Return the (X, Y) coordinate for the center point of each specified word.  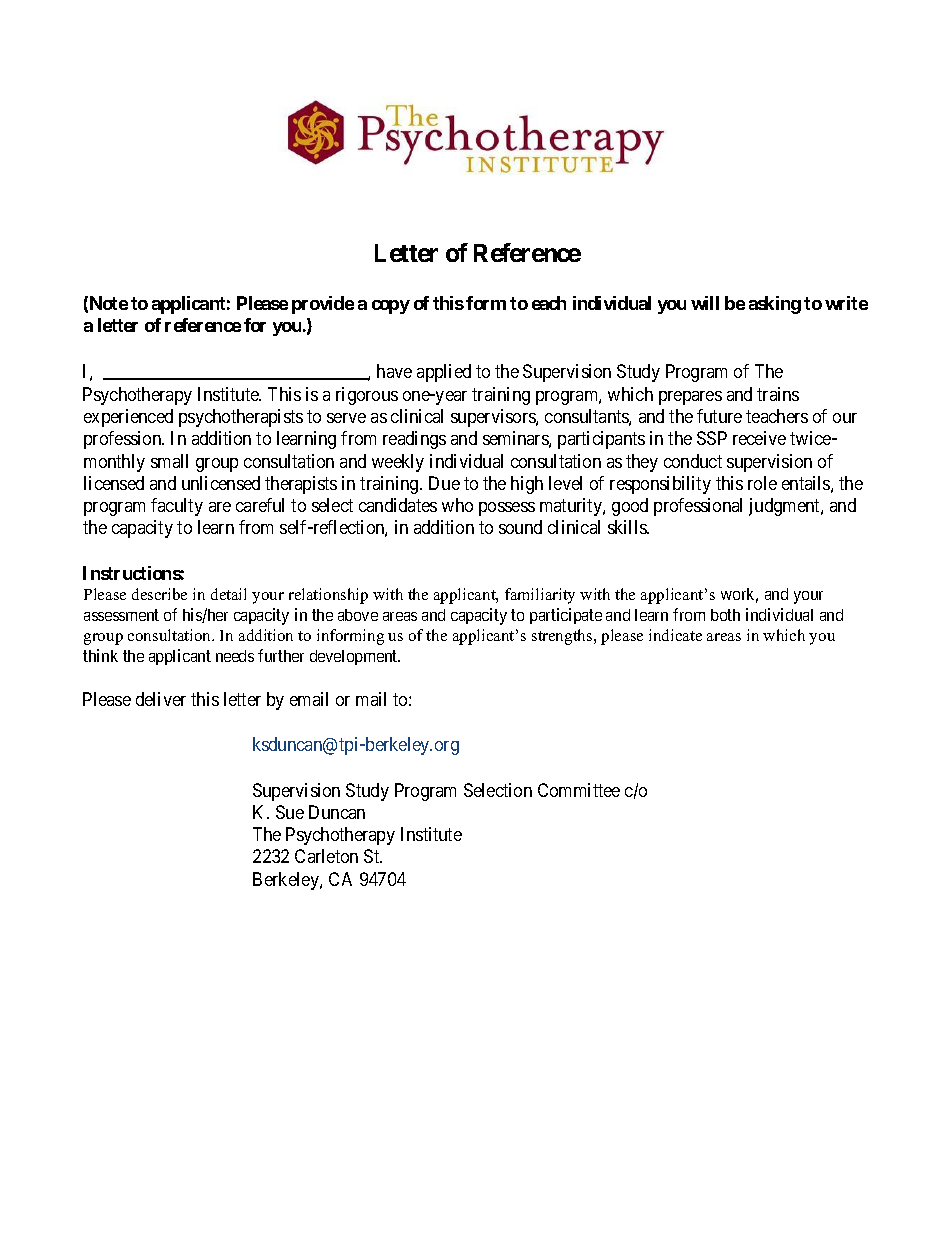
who (457, 505)
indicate (675, 635)
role (762, 483)
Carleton (326, 856)
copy (391, 307)
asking (775, 305)
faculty (177, 507)
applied (444, 373)
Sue (290, 812)
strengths (563, 637)
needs (235, 656)
